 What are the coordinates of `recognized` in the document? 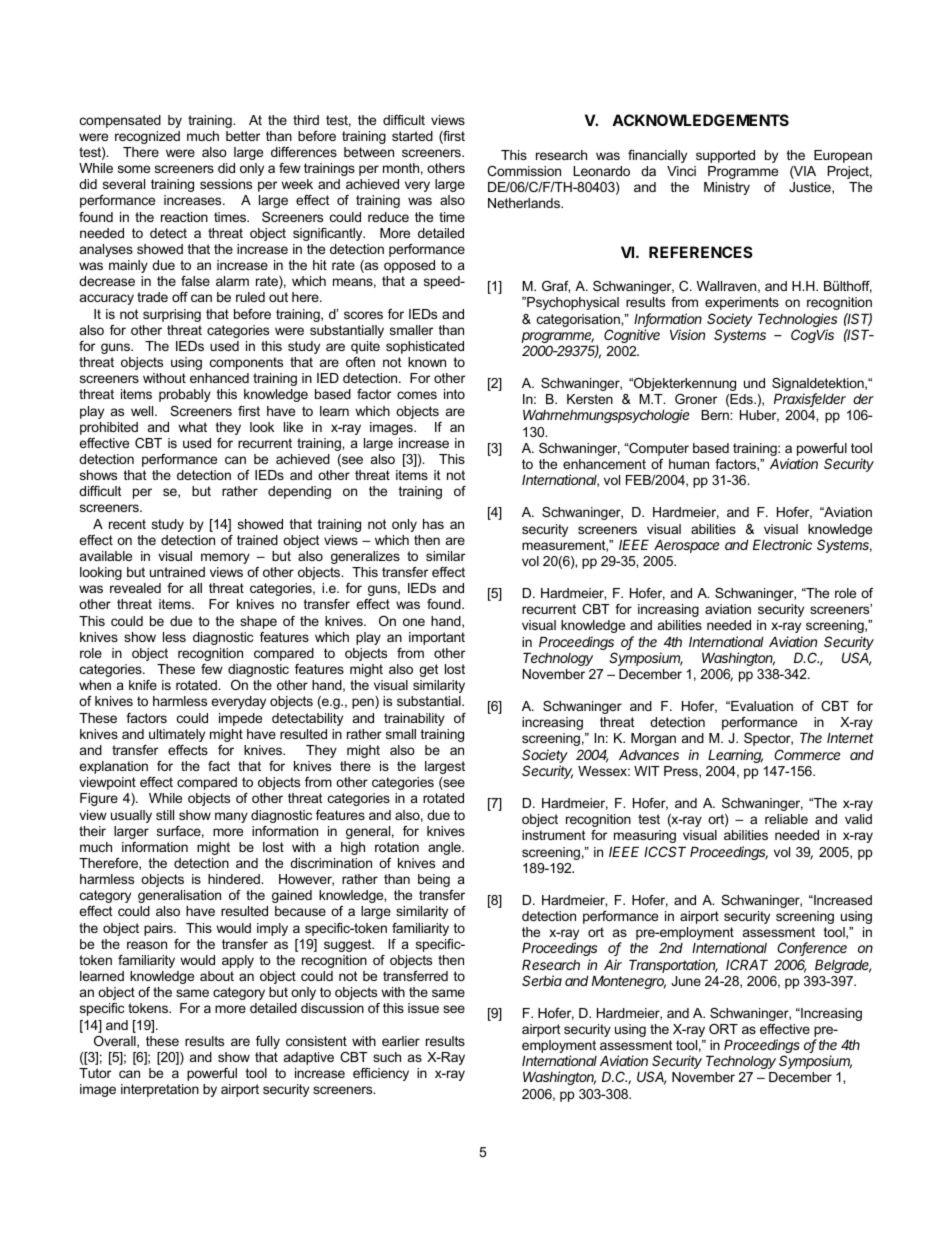 It's located at (147, 137).
